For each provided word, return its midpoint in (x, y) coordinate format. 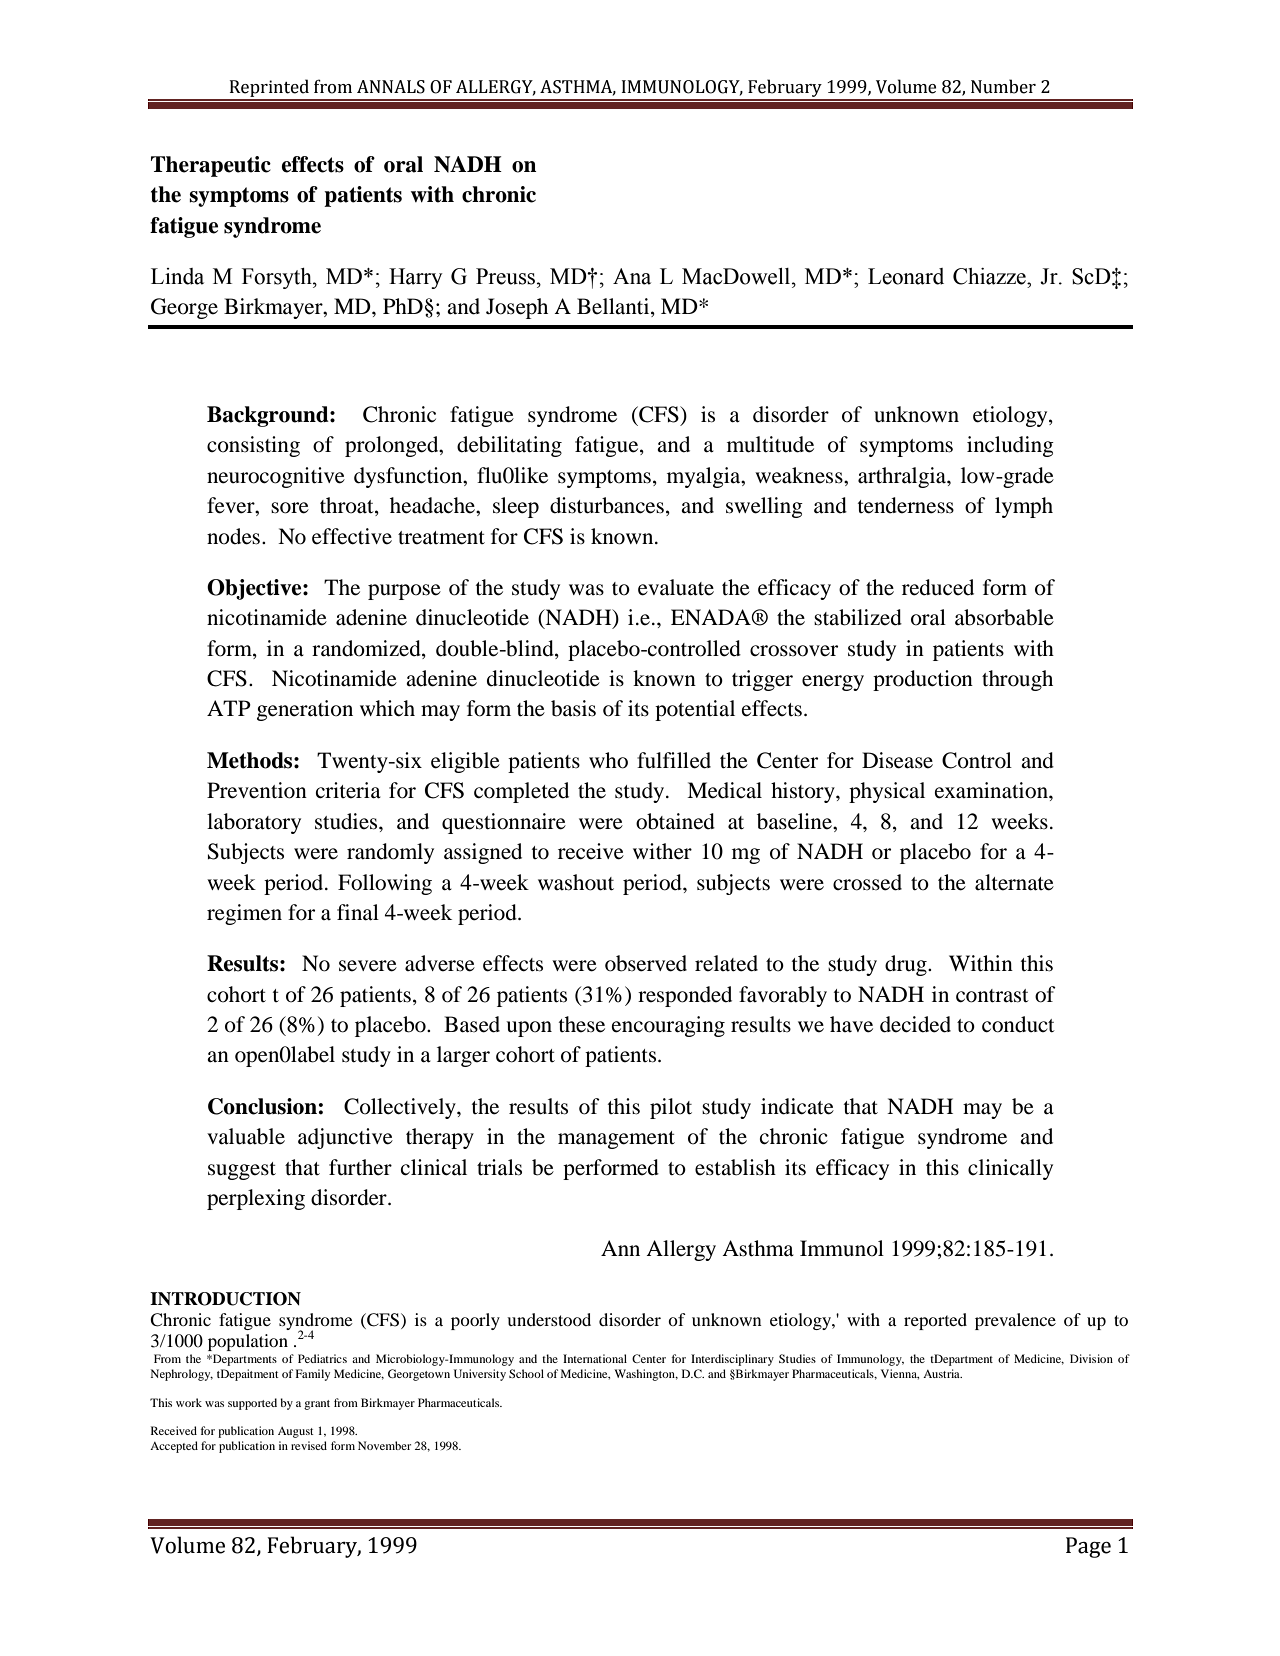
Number (1003, 86)
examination (992, 790)
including (1010, 446)
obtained (675, 821)
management (616, 1140)
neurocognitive (276, 477)
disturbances (607, 505)
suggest (242, 1171)
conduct (1018, 1024)
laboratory (254, 823)
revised (309, 1445)
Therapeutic (211, 166)
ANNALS (391, 87)
